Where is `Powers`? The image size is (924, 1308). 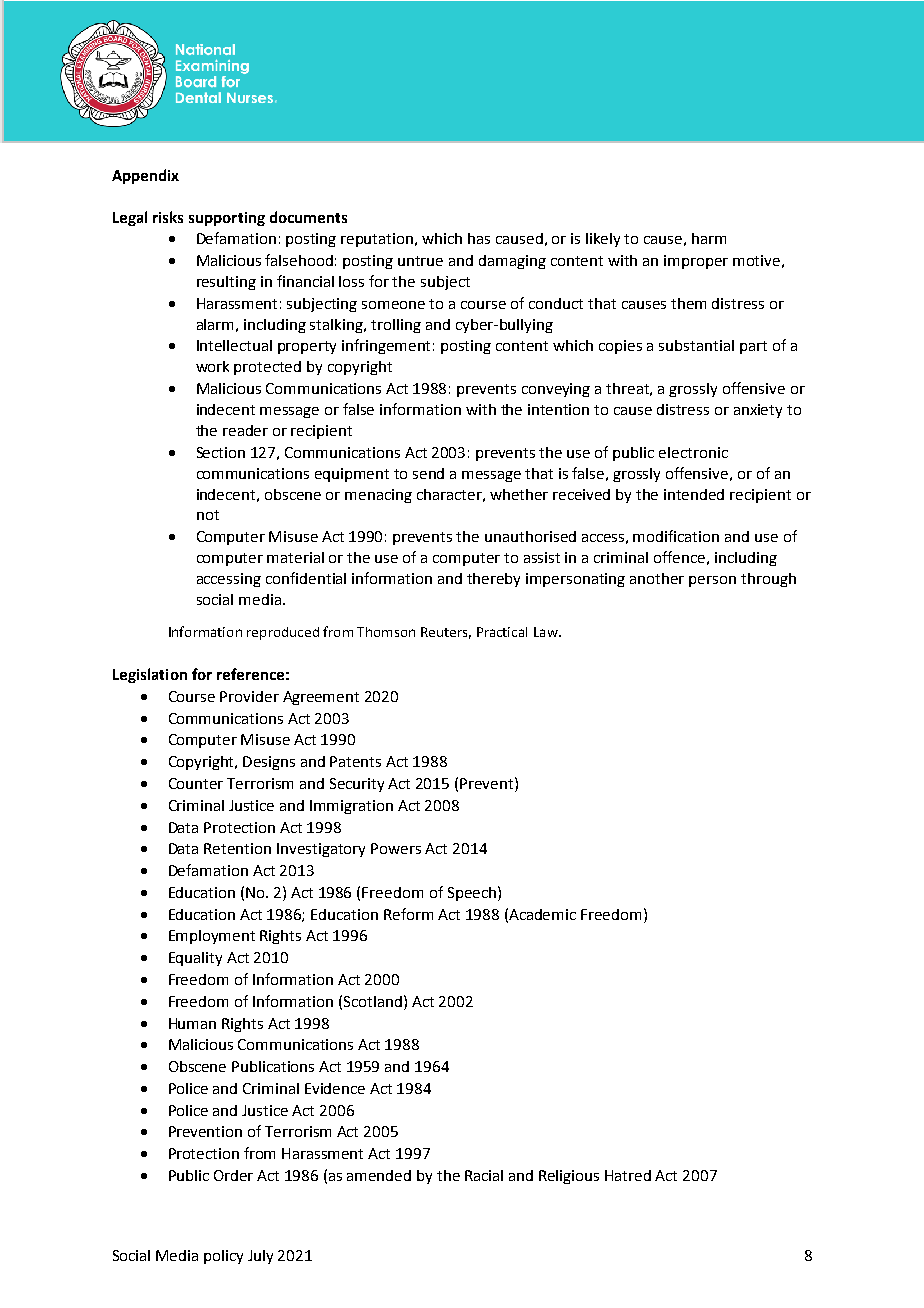
Powers is located at coordinates (396, 848).
